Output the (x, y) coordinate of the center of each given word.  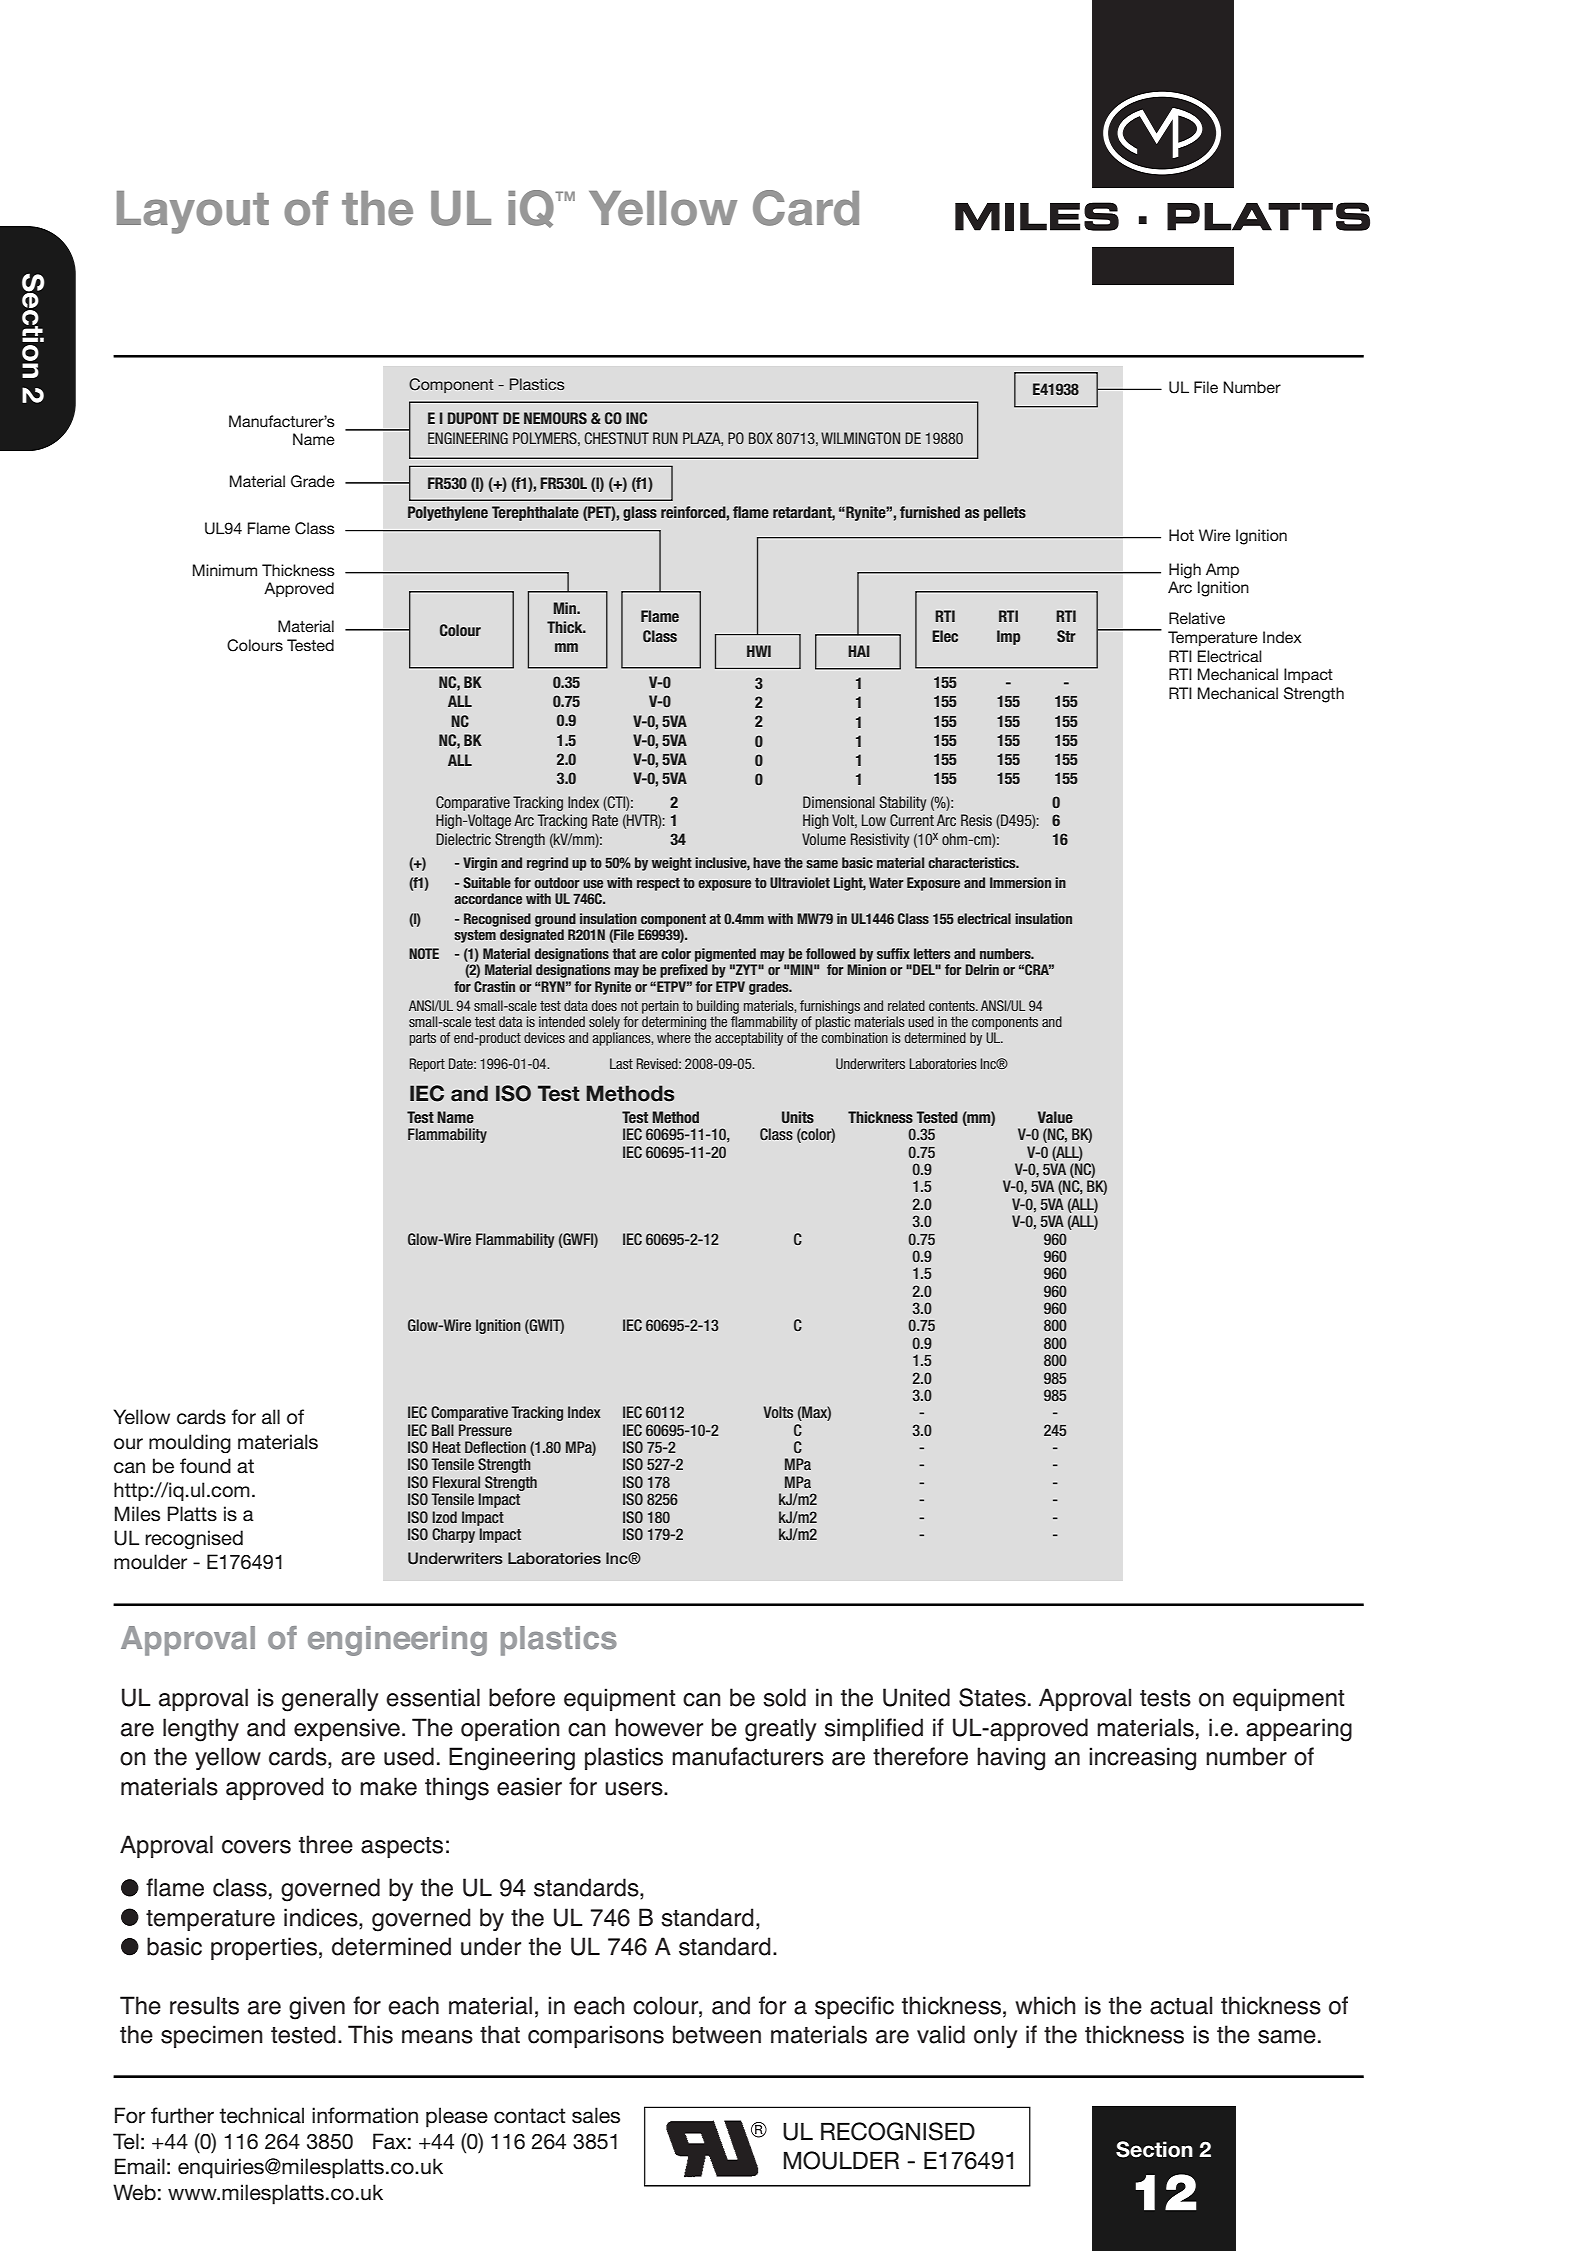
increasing (1142, 1759)
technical (261, 2115)
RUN (665, 438)
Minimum (225, 570)
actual (1181, 2005)
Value (1055, 1117)
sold (784, 1697)
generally (330, 1700)
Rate (605, 820)
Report (427, 1065)
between (717, 2034)
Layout (193, 212)
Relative (1197, 618)
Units (798, 1117)
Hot (1181, 535)
